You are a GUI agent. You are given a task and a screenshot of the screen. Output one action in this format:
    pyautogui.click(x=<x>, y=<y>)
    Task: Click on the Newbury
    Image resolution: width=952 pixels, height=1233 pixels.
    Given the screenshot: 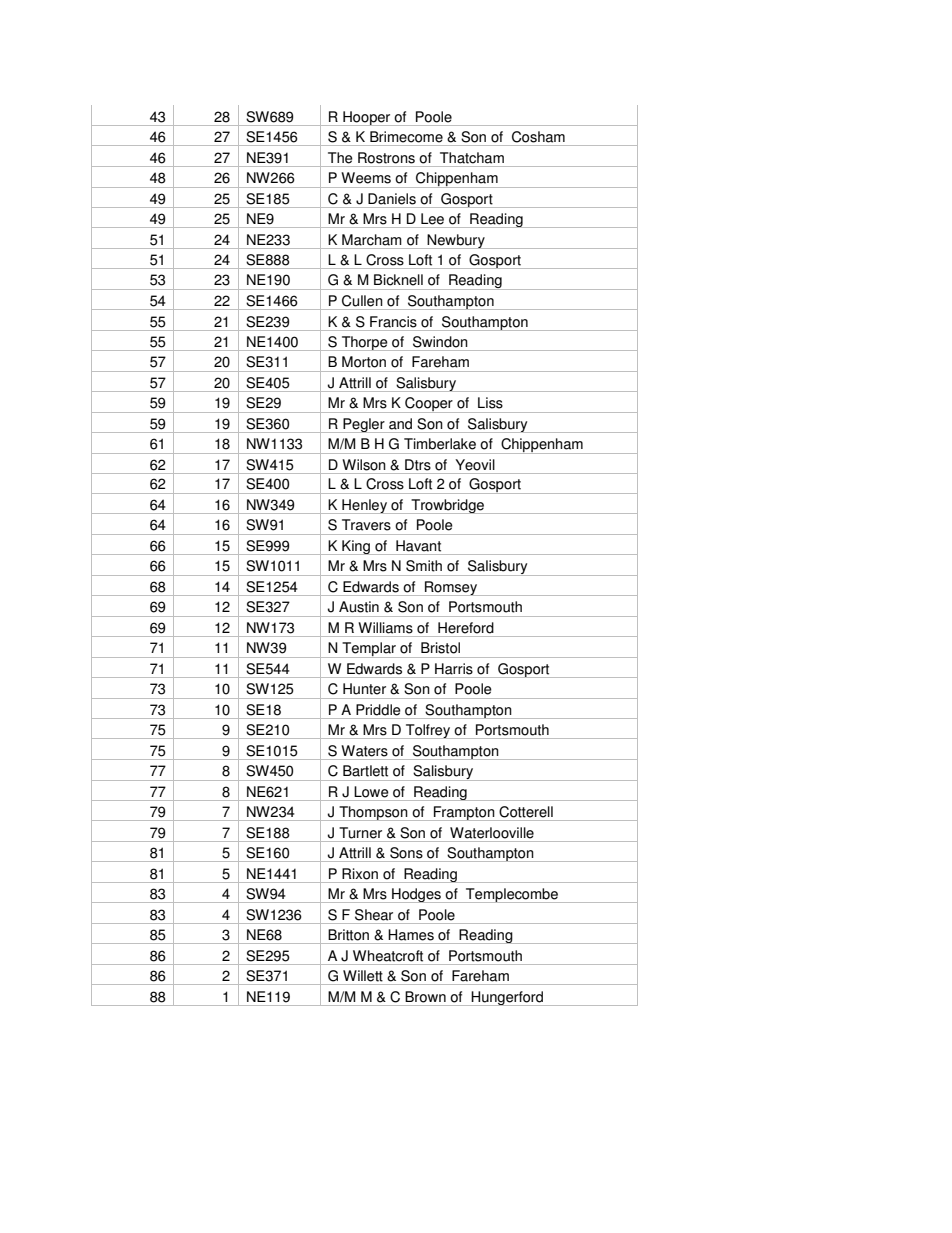 What is the action you would take?
    pyautogui.click(x=456, y=241)
